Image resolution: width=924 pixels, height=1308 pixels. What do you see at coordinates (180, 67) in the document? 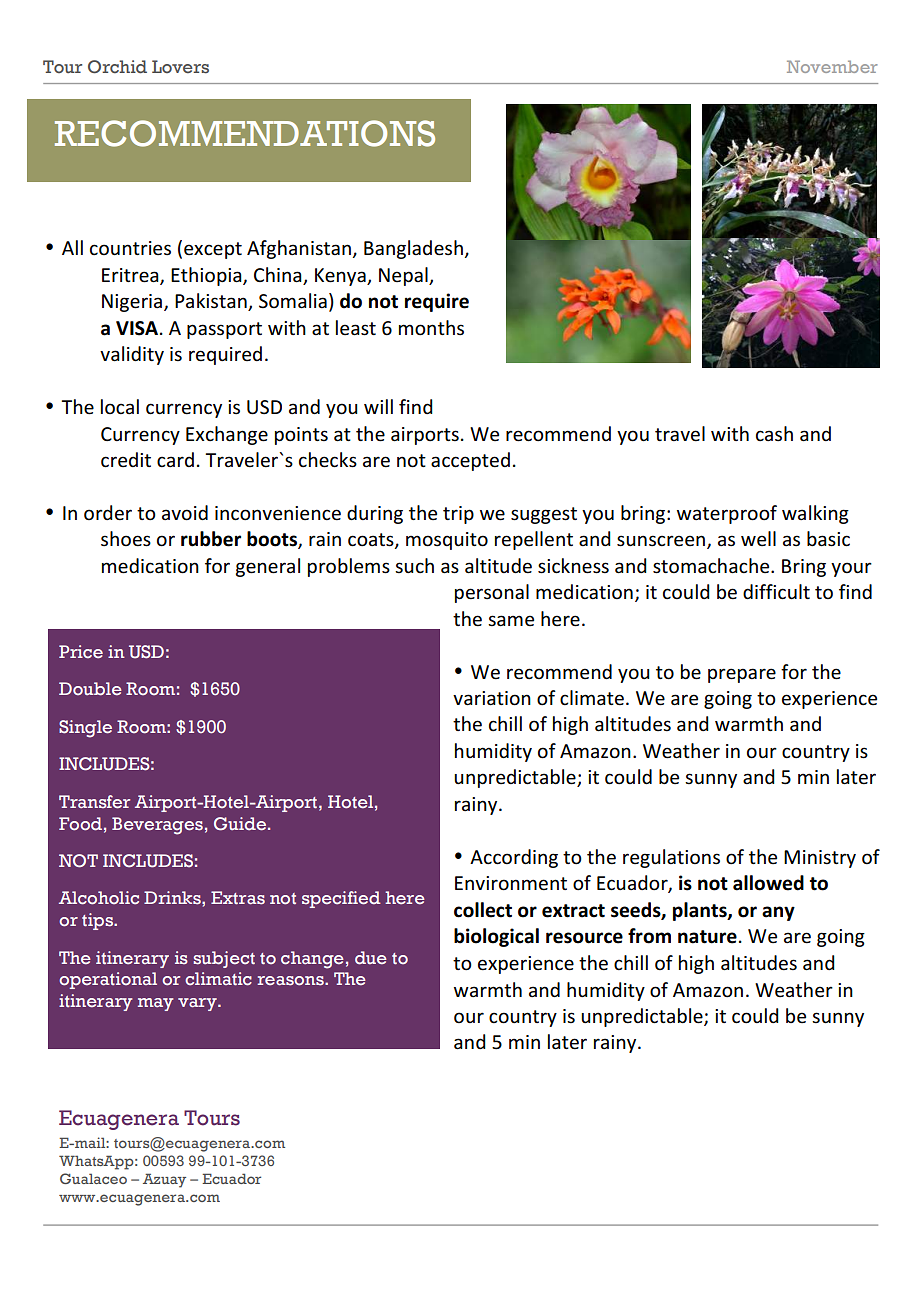
I see `Lovers` at bounding box center [180, 67].
